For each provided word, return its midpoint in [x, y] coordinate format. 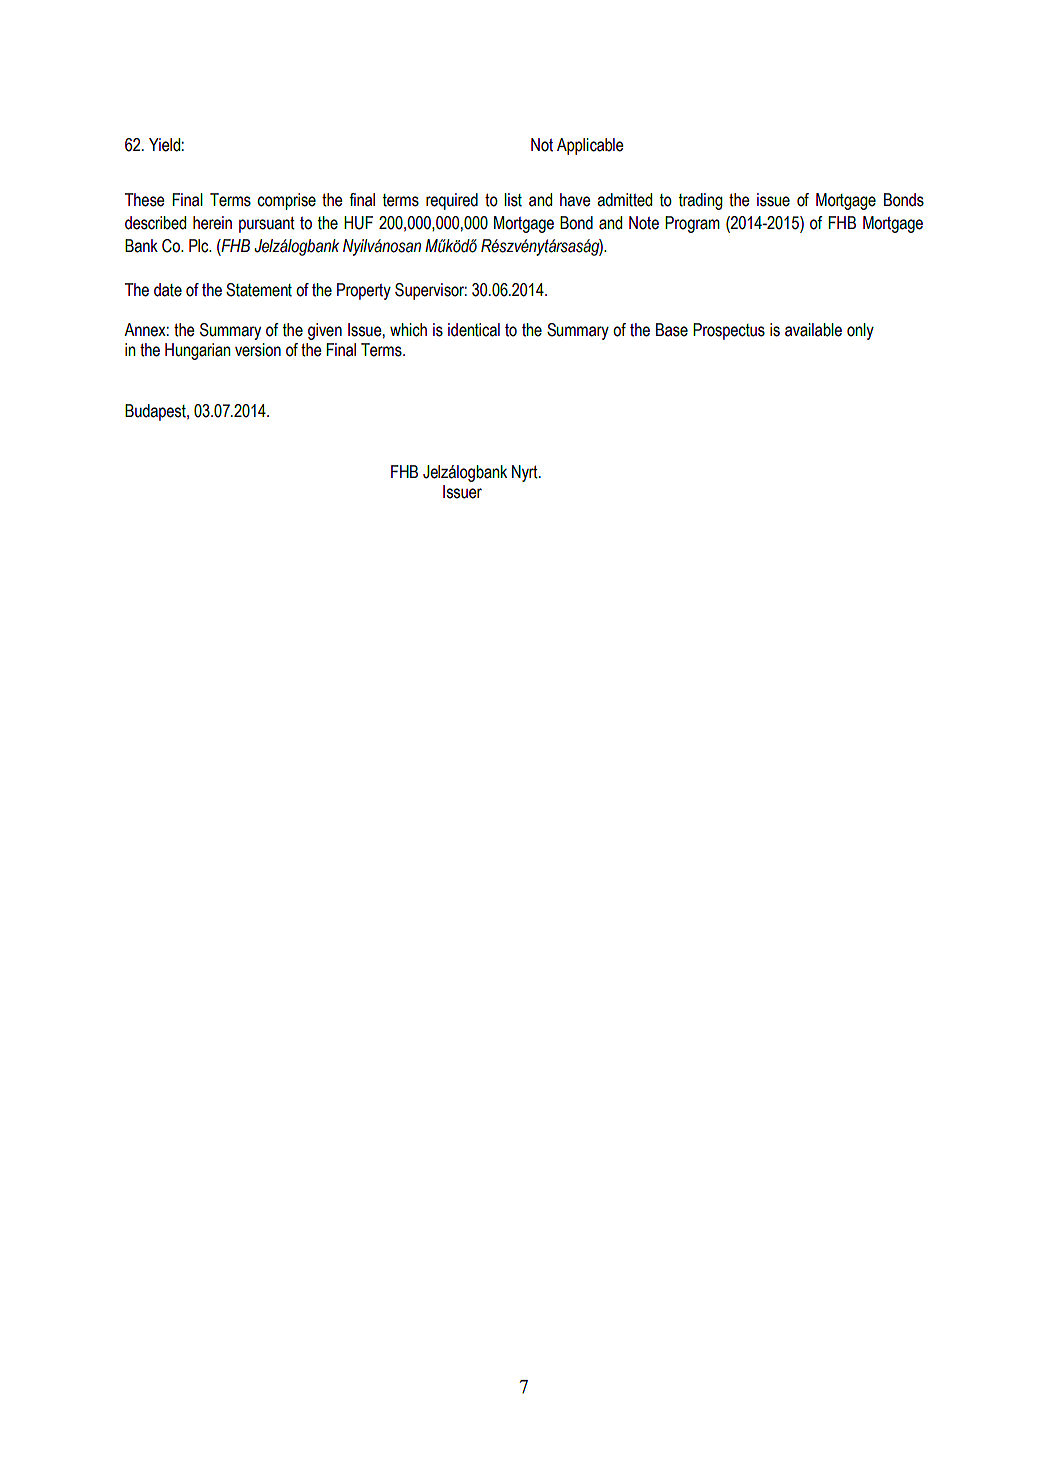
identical [474, 330]
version [258, 350]
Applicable [590, 146]
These [145, 200]
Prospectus [729, 331]
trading [701, 201]
